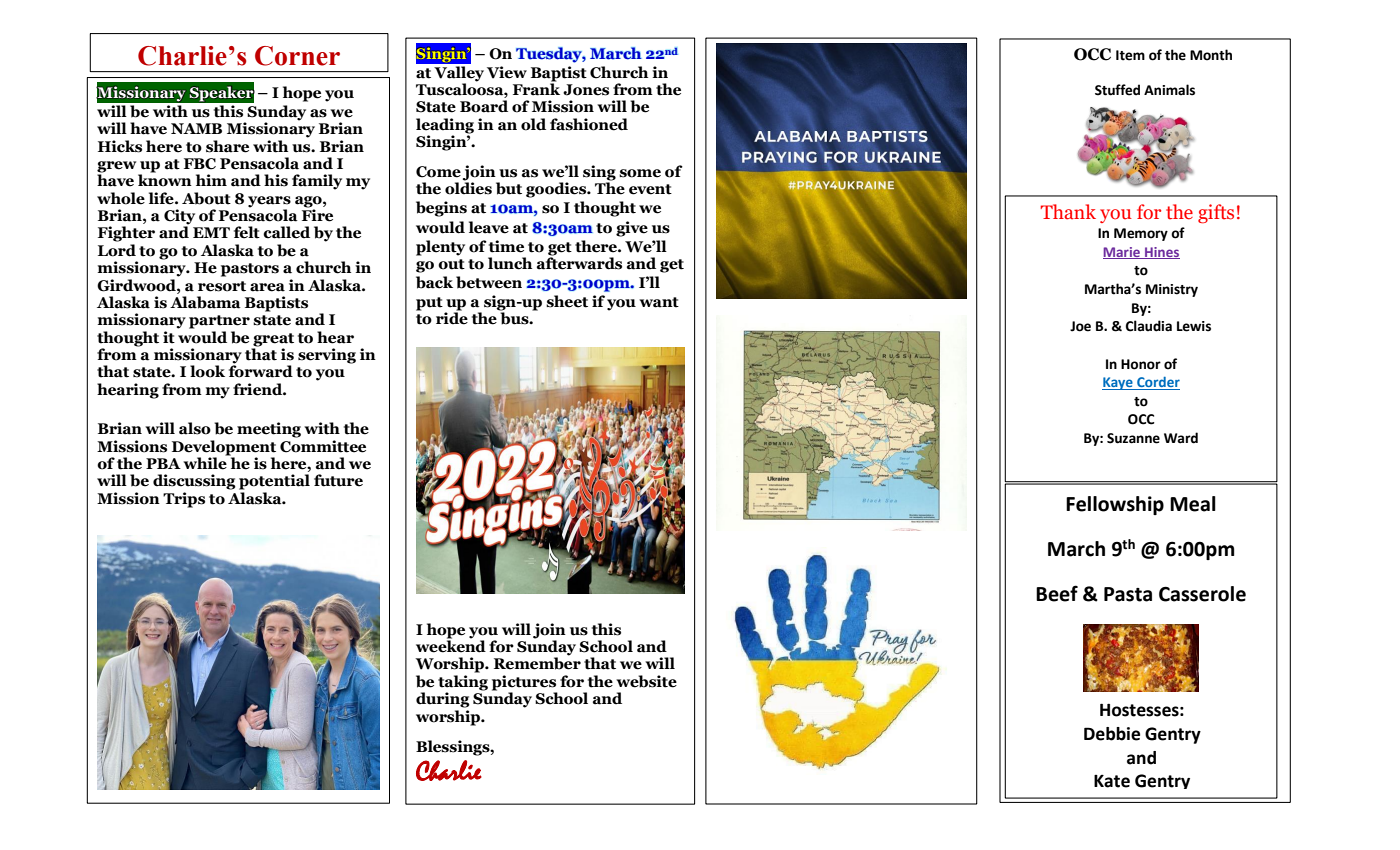 The width and height of the image is (1400, 850). What do you see at coordinates (586, 90) in the image?
I see `Jones` at bounding box center [586, 90].
